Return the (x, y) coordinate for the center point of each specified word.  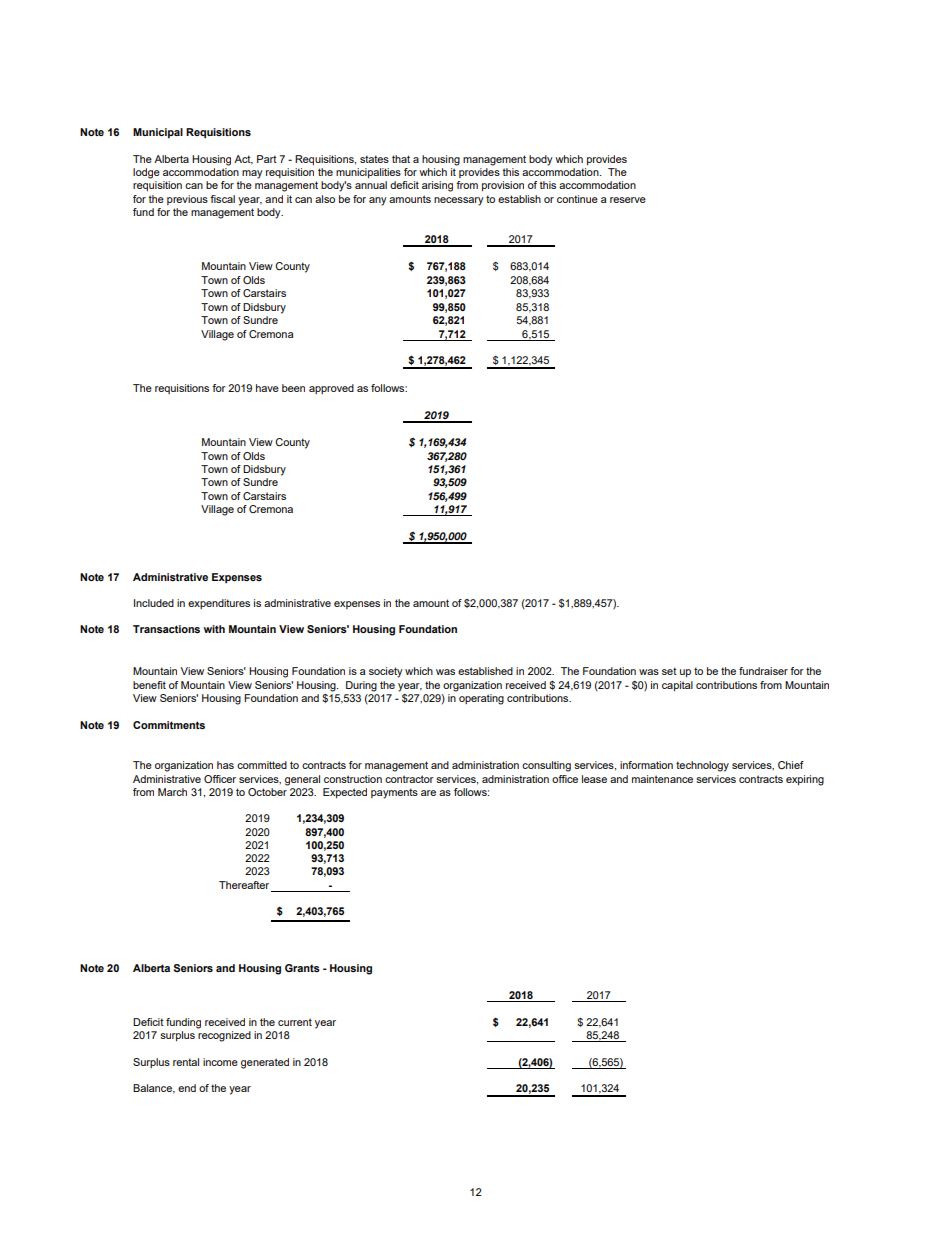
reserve (628, 200)
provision (503, 186)
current (295, 1022)
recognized (224, 1036)
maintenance (662, 779)
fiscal (222, 199)
